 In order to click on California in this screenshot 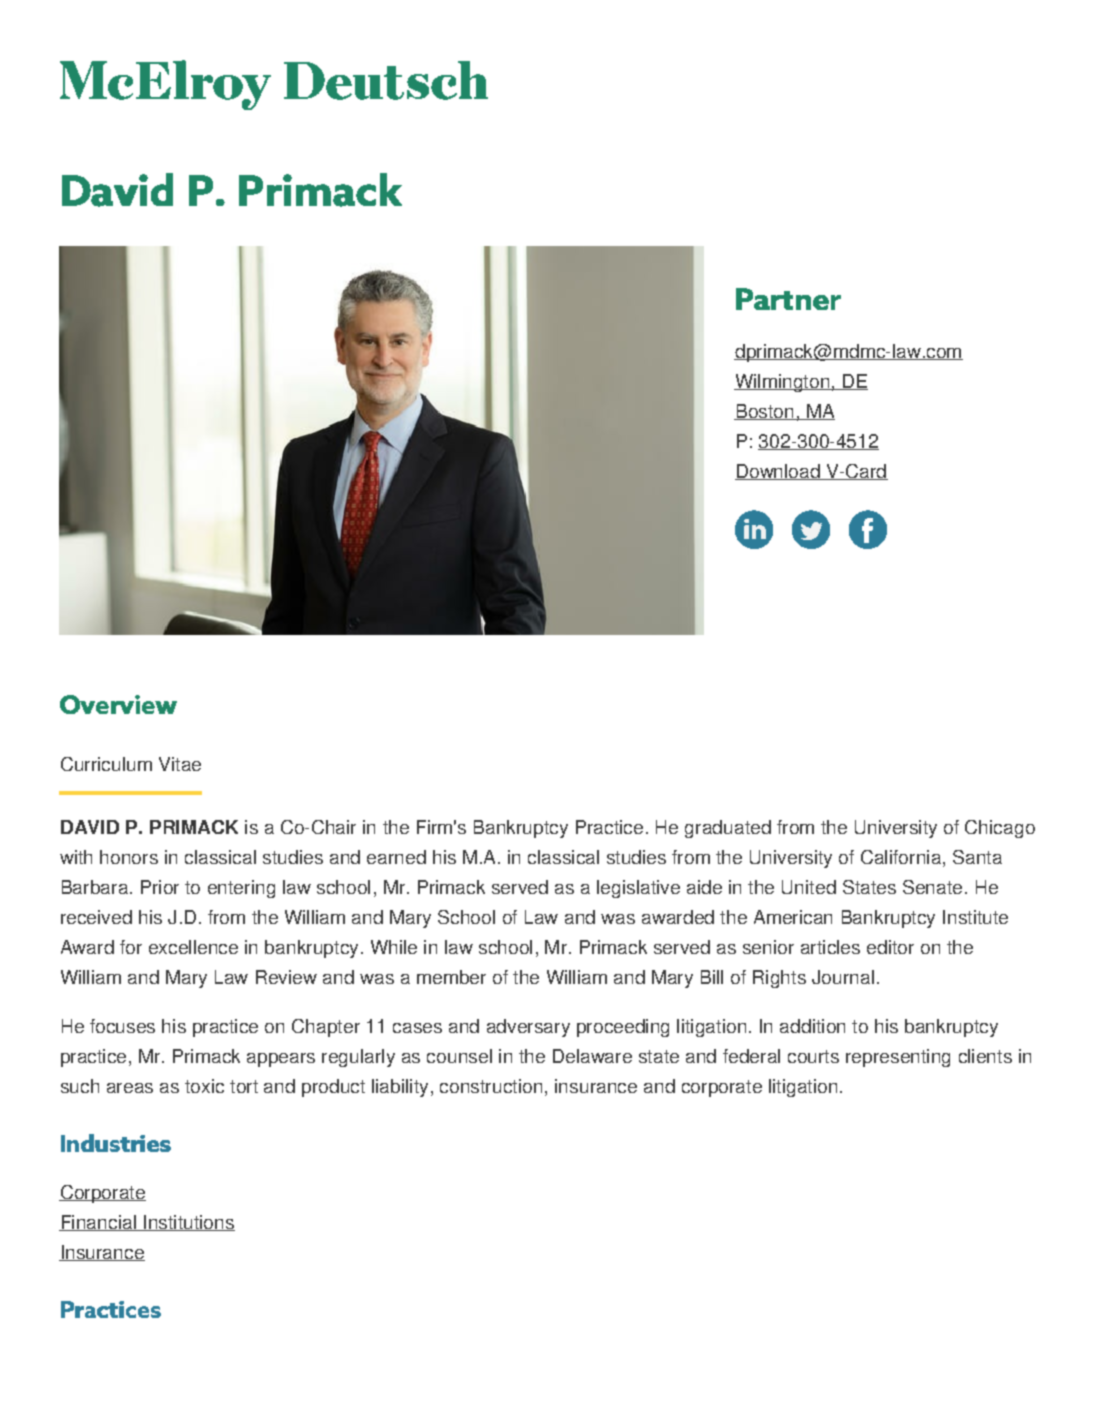, I will do `click(901, 857)`.
